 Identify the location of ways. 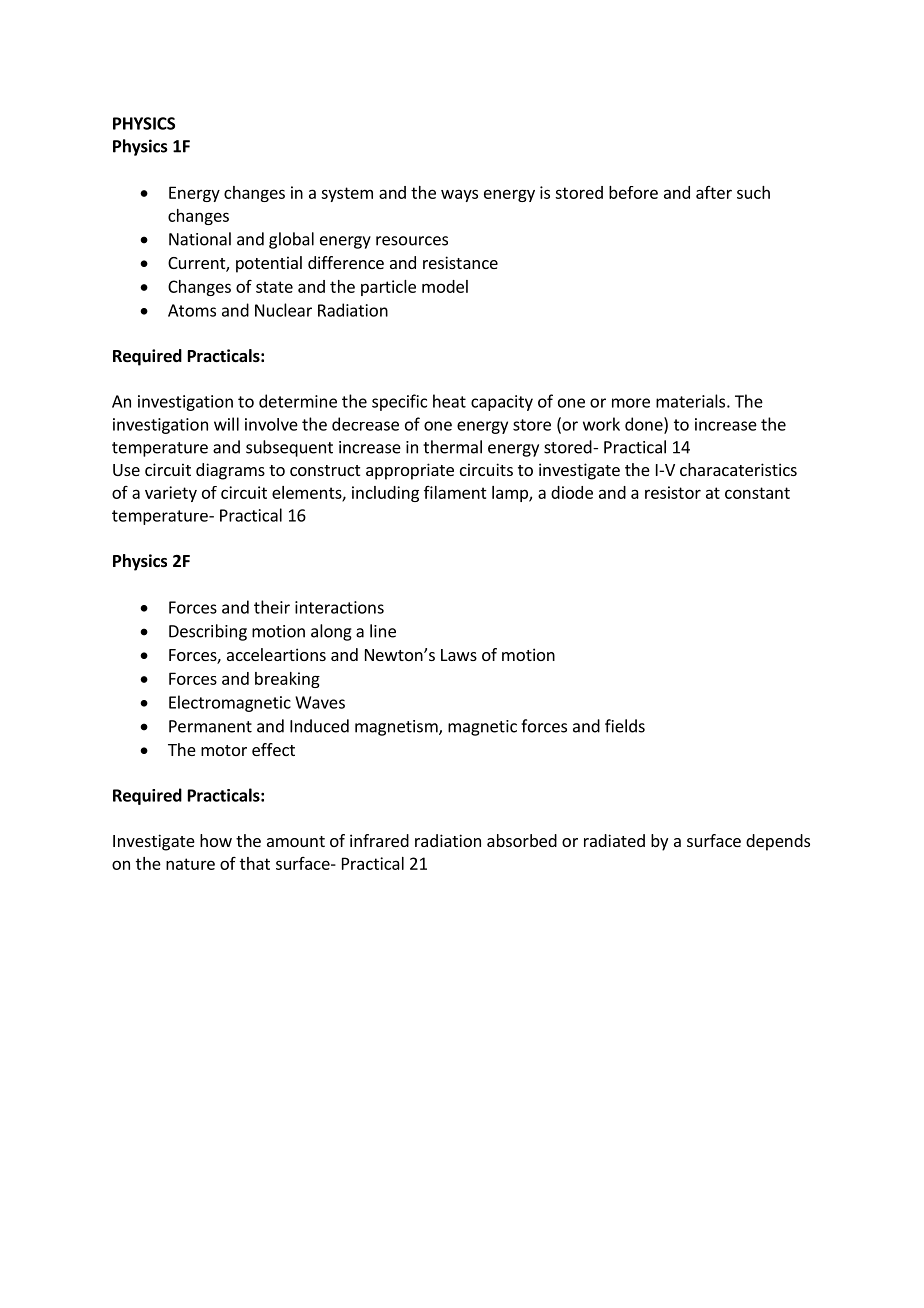
(459, 195).
